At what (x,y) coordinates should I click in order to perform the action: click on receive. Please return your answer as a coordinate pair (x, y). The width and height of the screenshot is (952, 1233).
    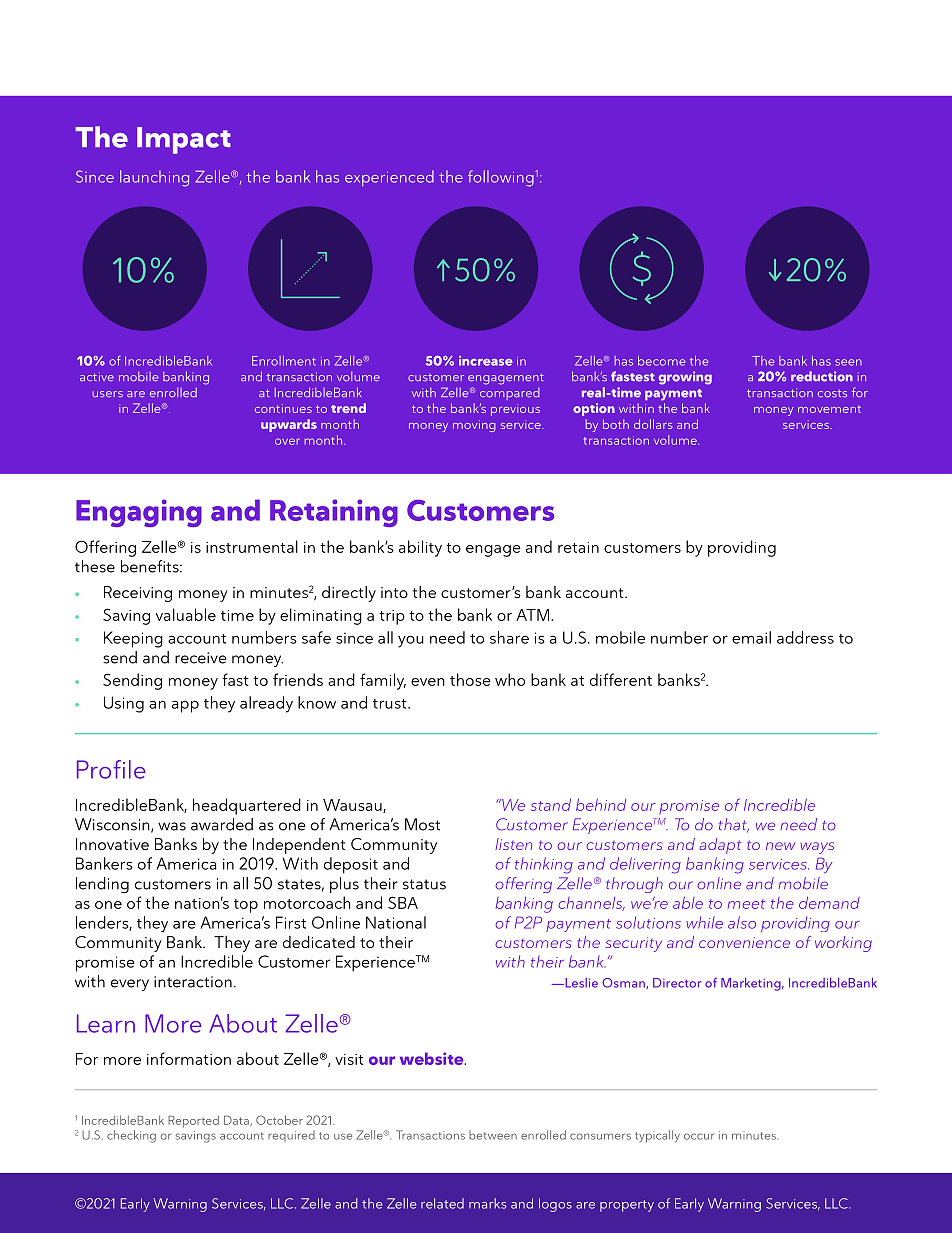
    Looking at the image, I should click on (201, 658).
